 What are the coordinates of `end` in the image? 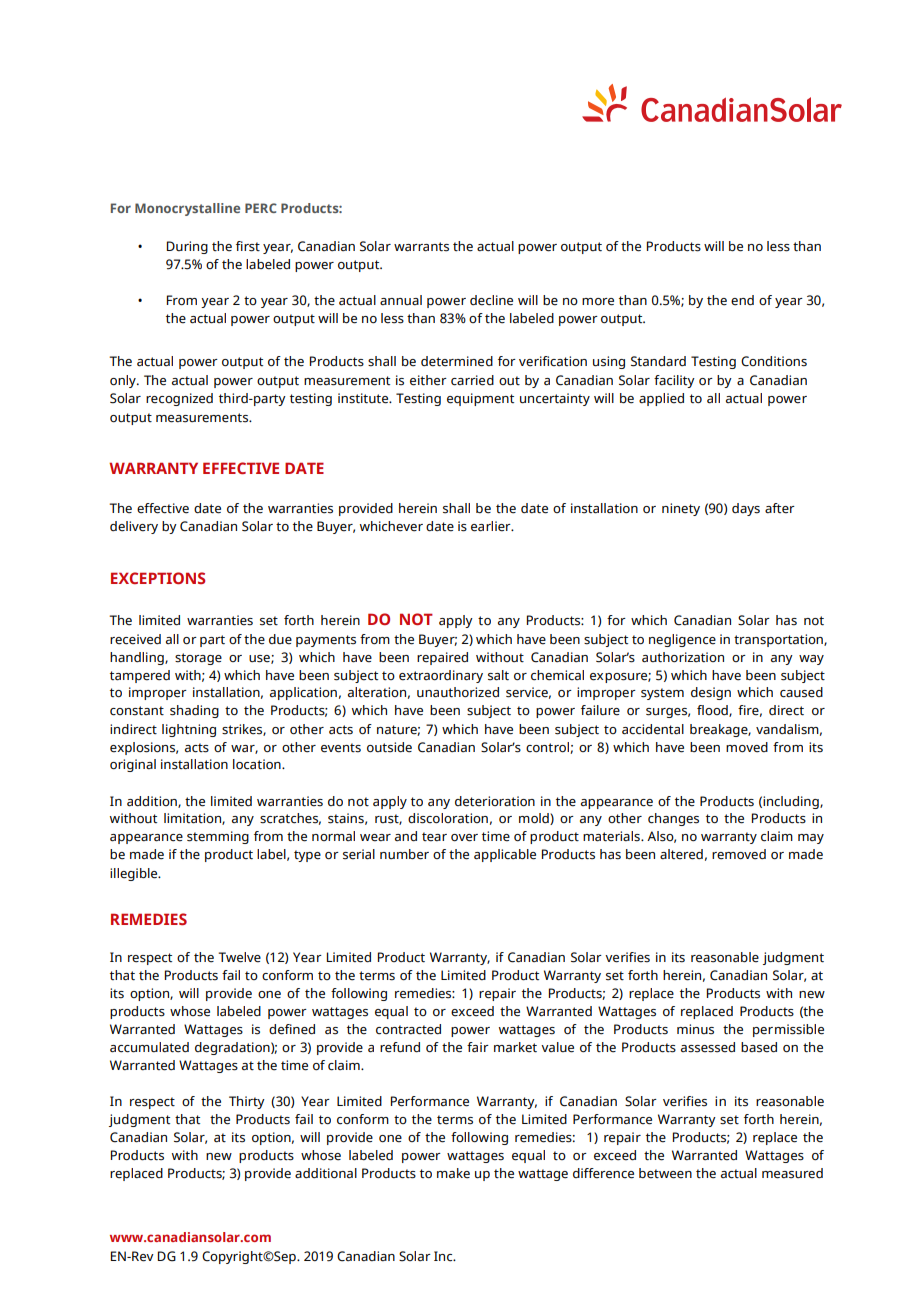 It's located at (742, 300).
